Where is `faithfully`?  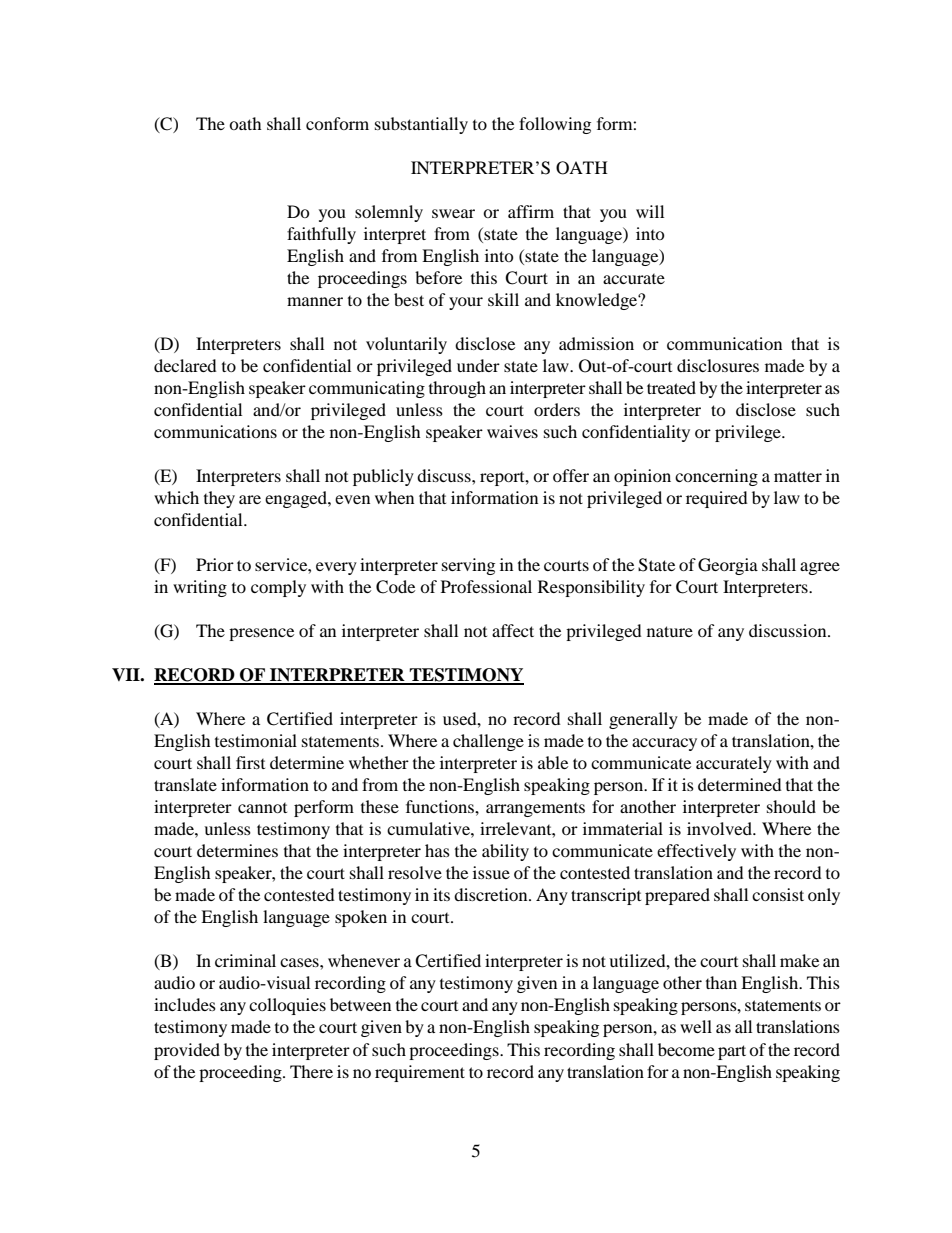
faithfully is located at coordinates (321, 235).
